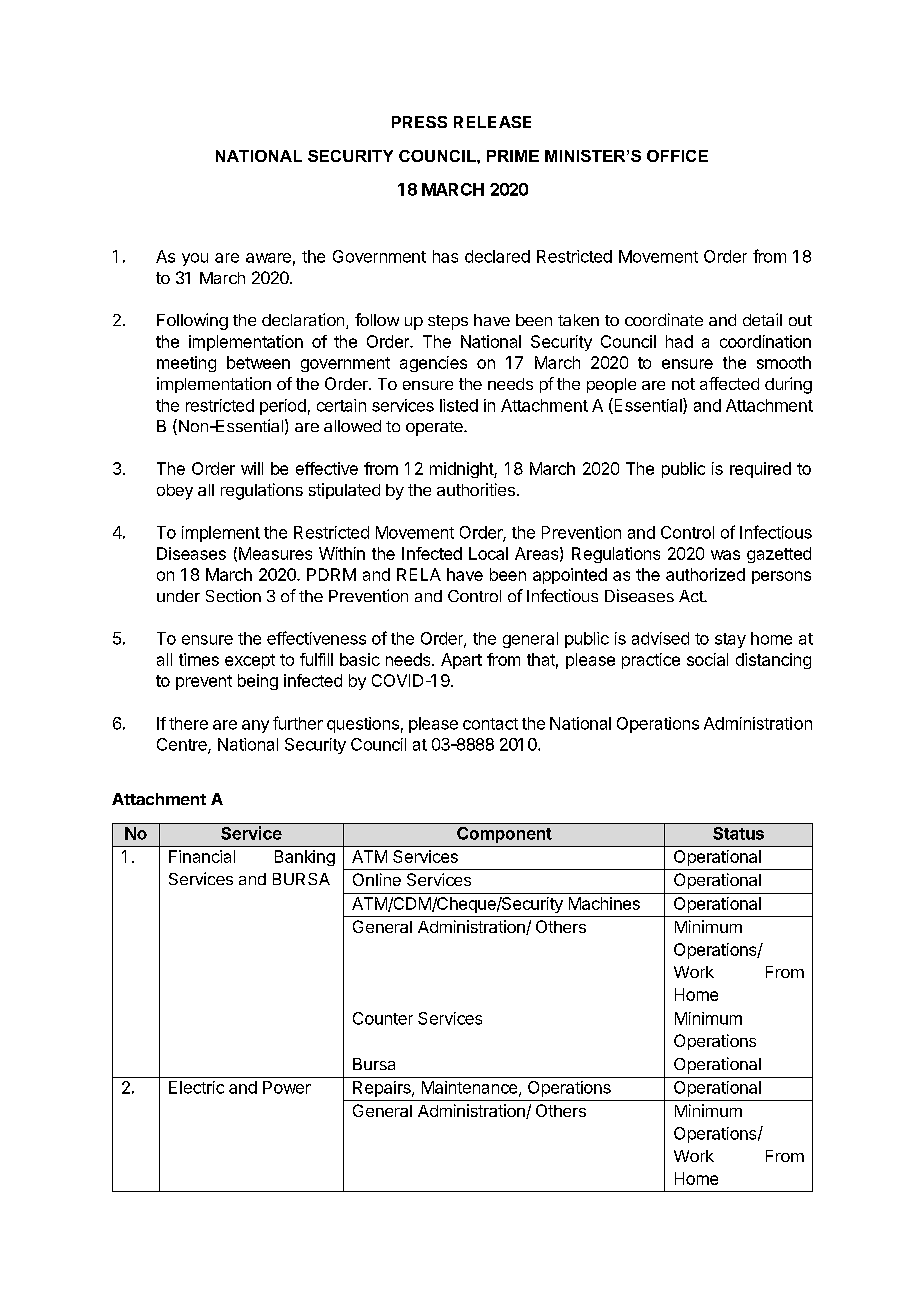 The height and width of the screenshot is (1308, 924). What do you see at coordinates (233, 595) in the screenshot?
I see `Section` at bounding box center [233, 595].
